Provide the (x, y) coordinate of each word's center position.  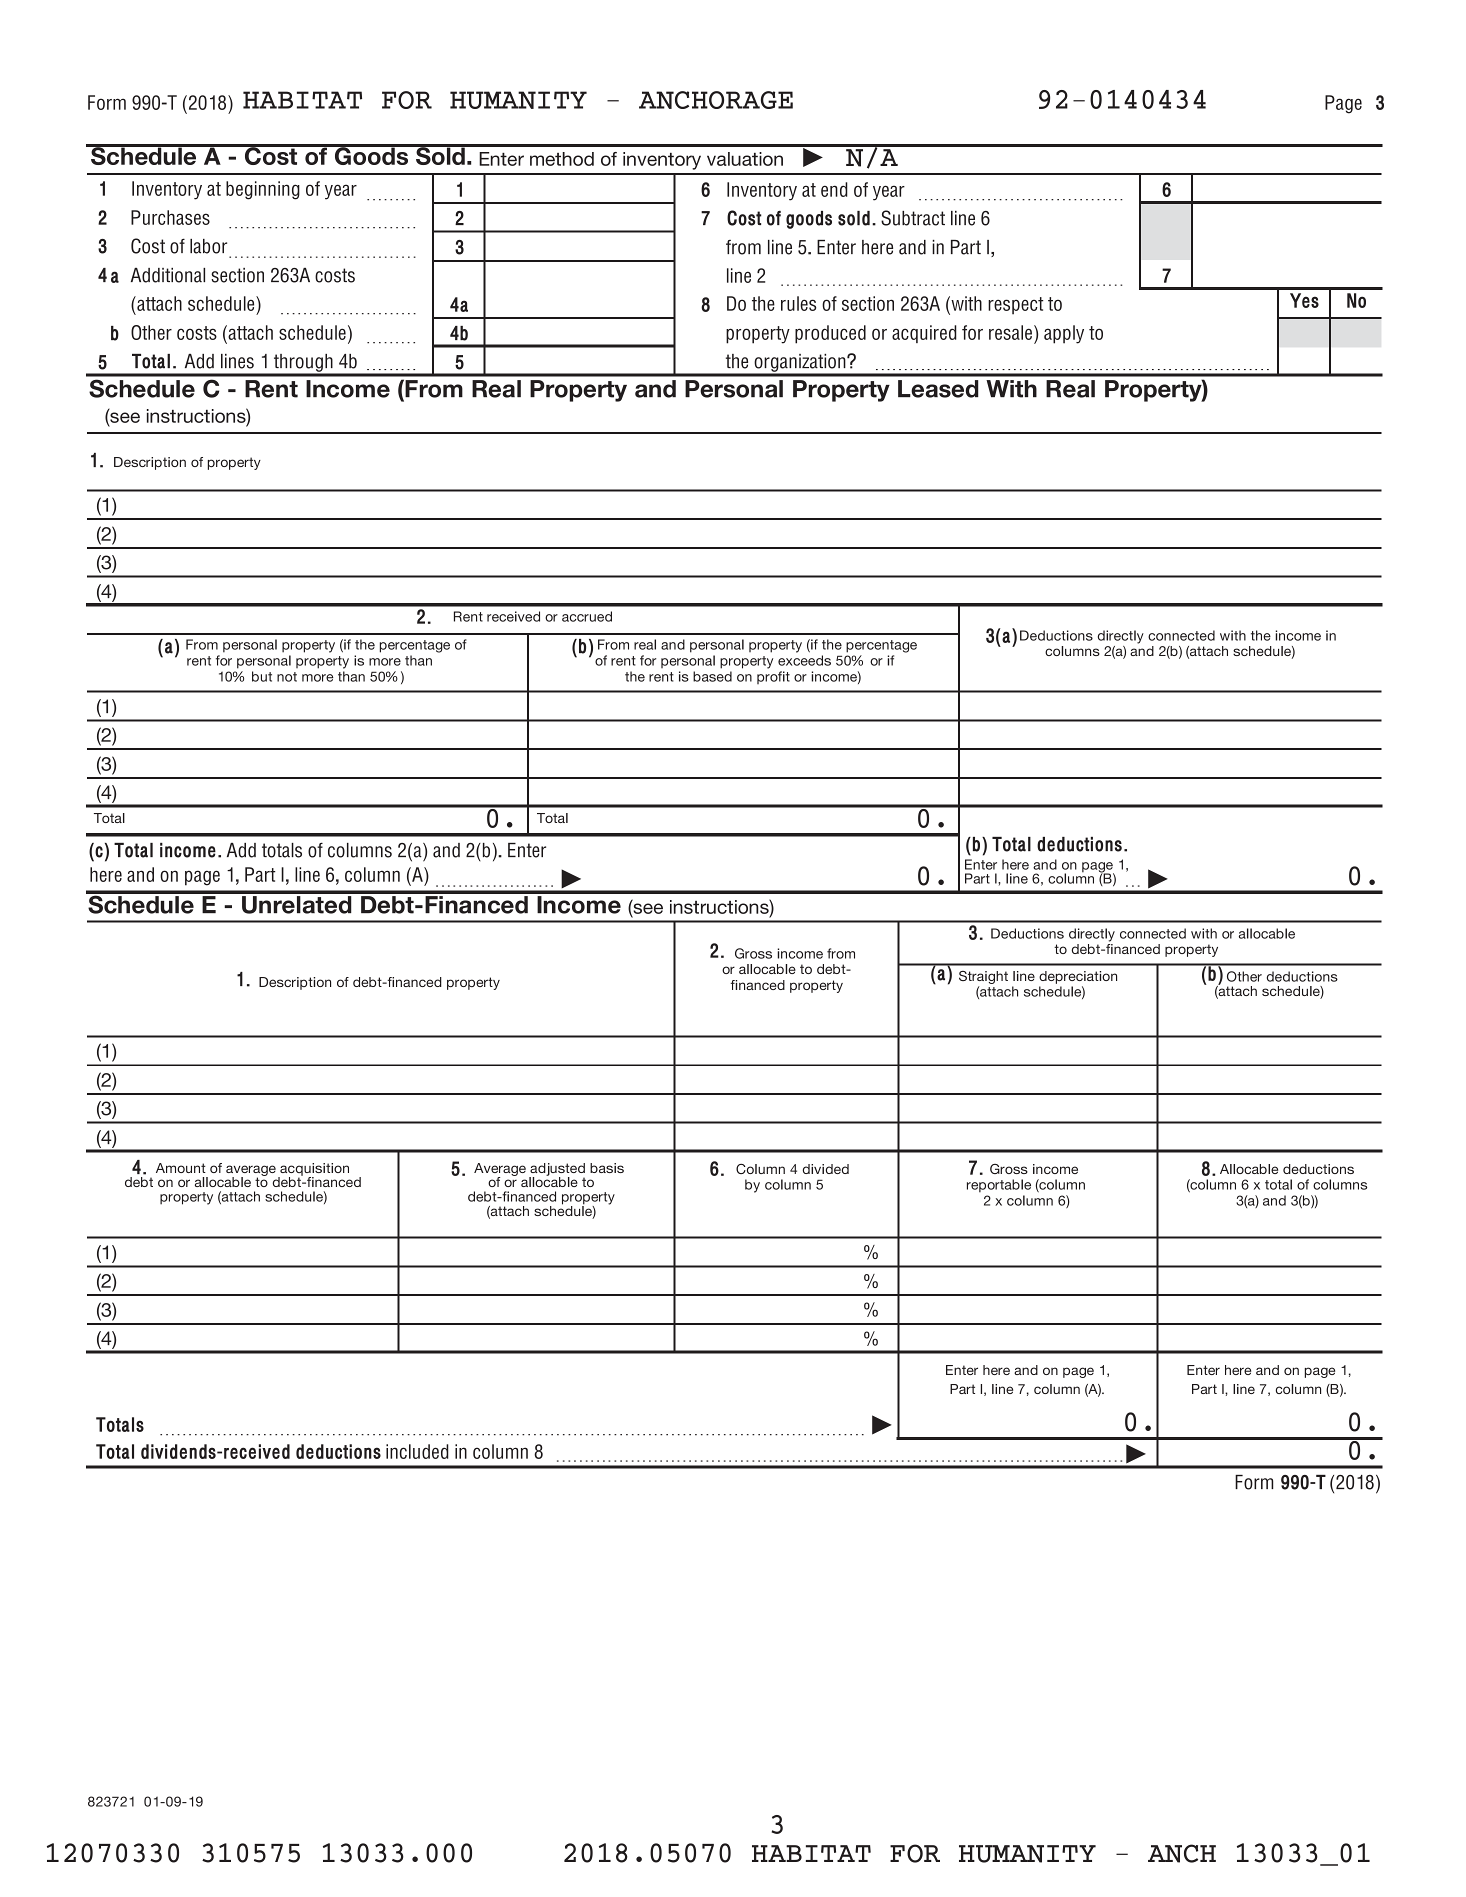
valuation (745, 159)
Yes (1304, 300)
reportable (999, 1186)
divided (826, 1169)
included (417, 1451)
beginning (263, 190)
